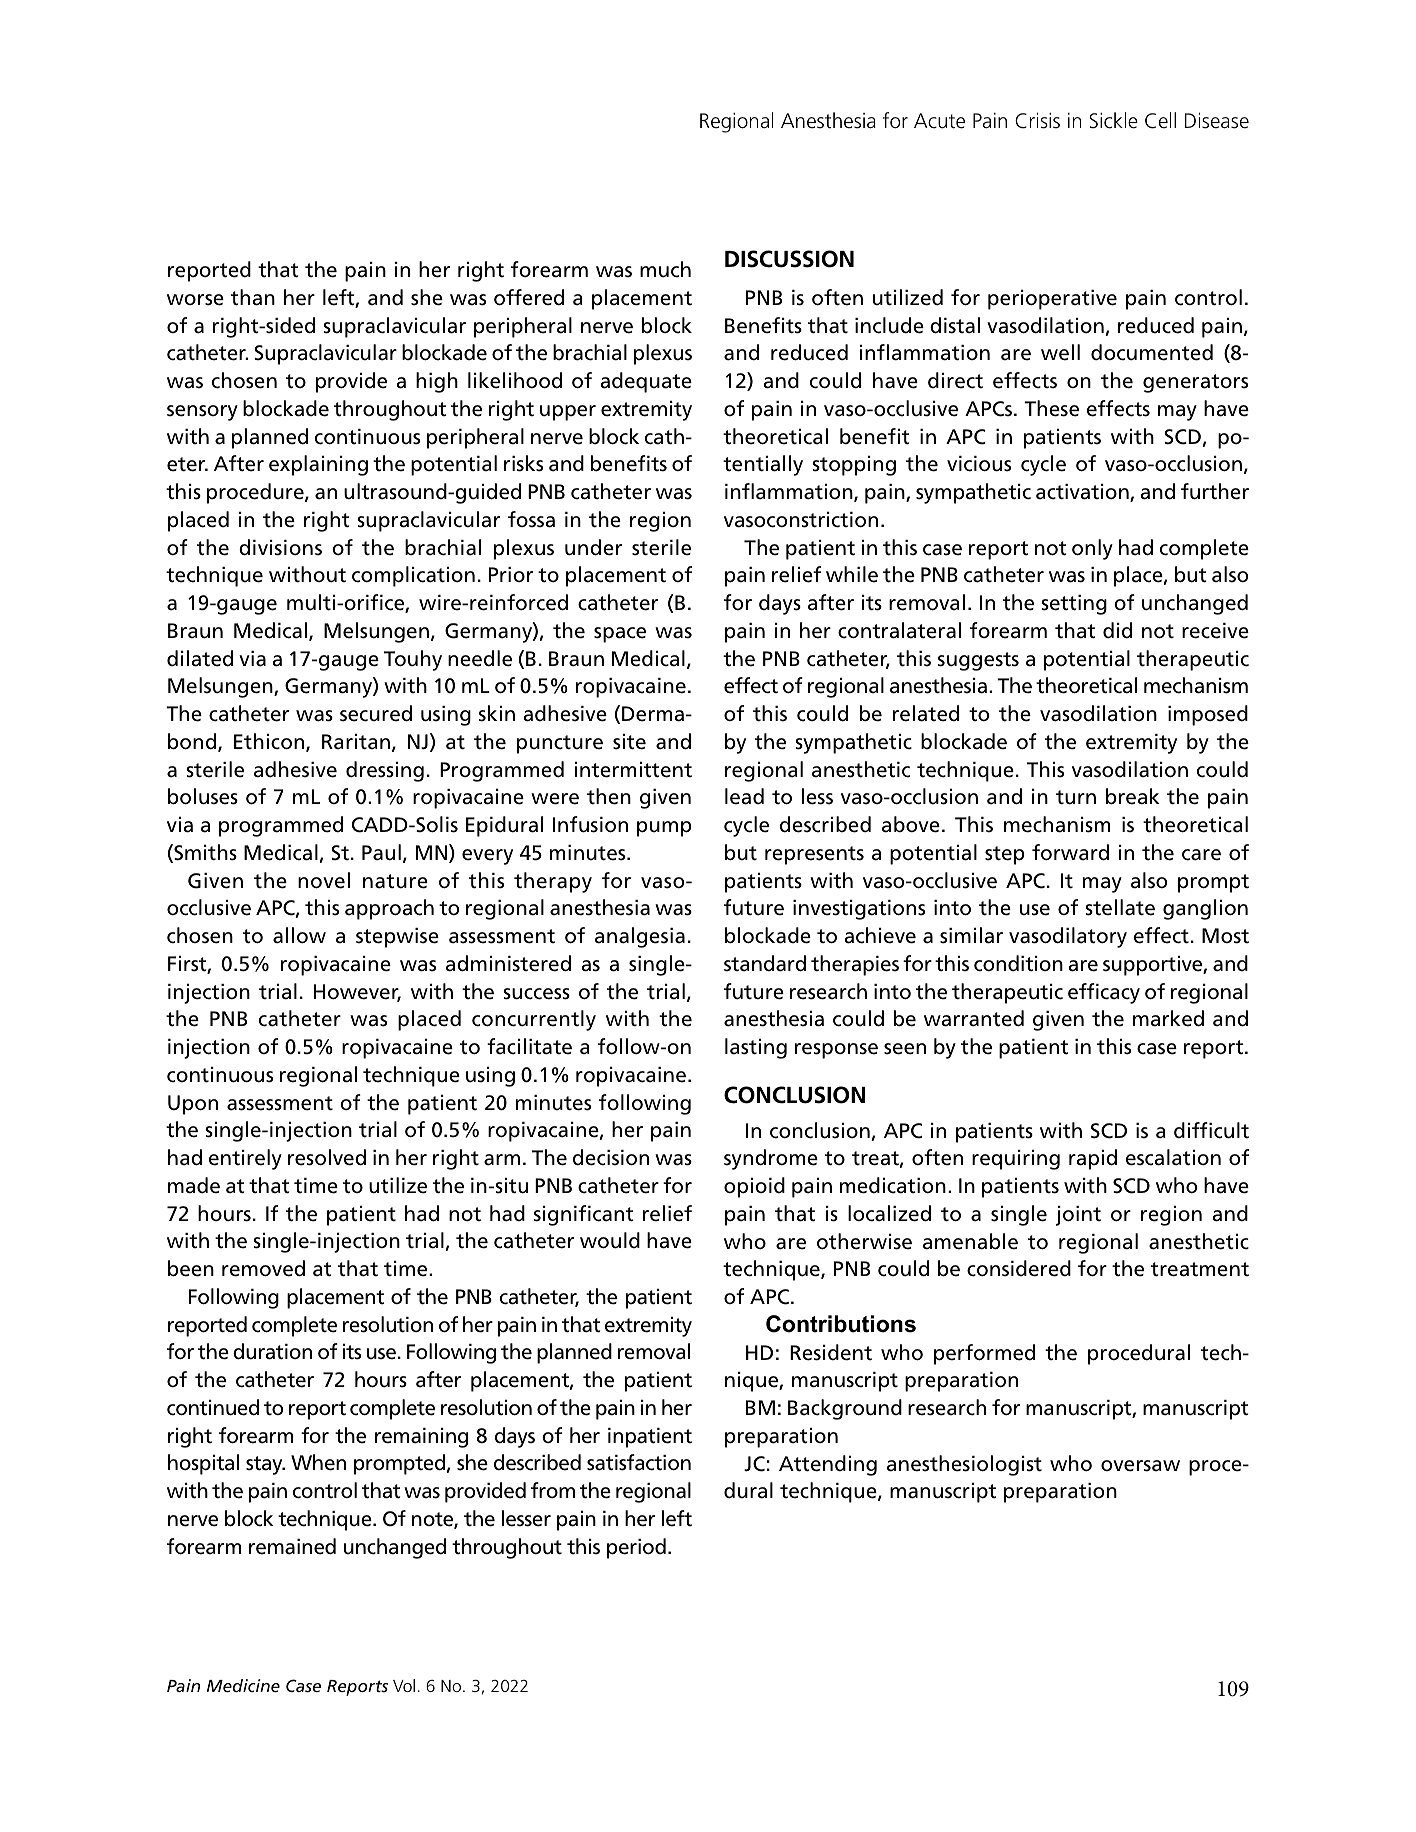 This page has width=1416, height=1832. What do you see at coordinates (1114, 120) in the page?
I see `Sickle` at bounding box center [1114, 120].
